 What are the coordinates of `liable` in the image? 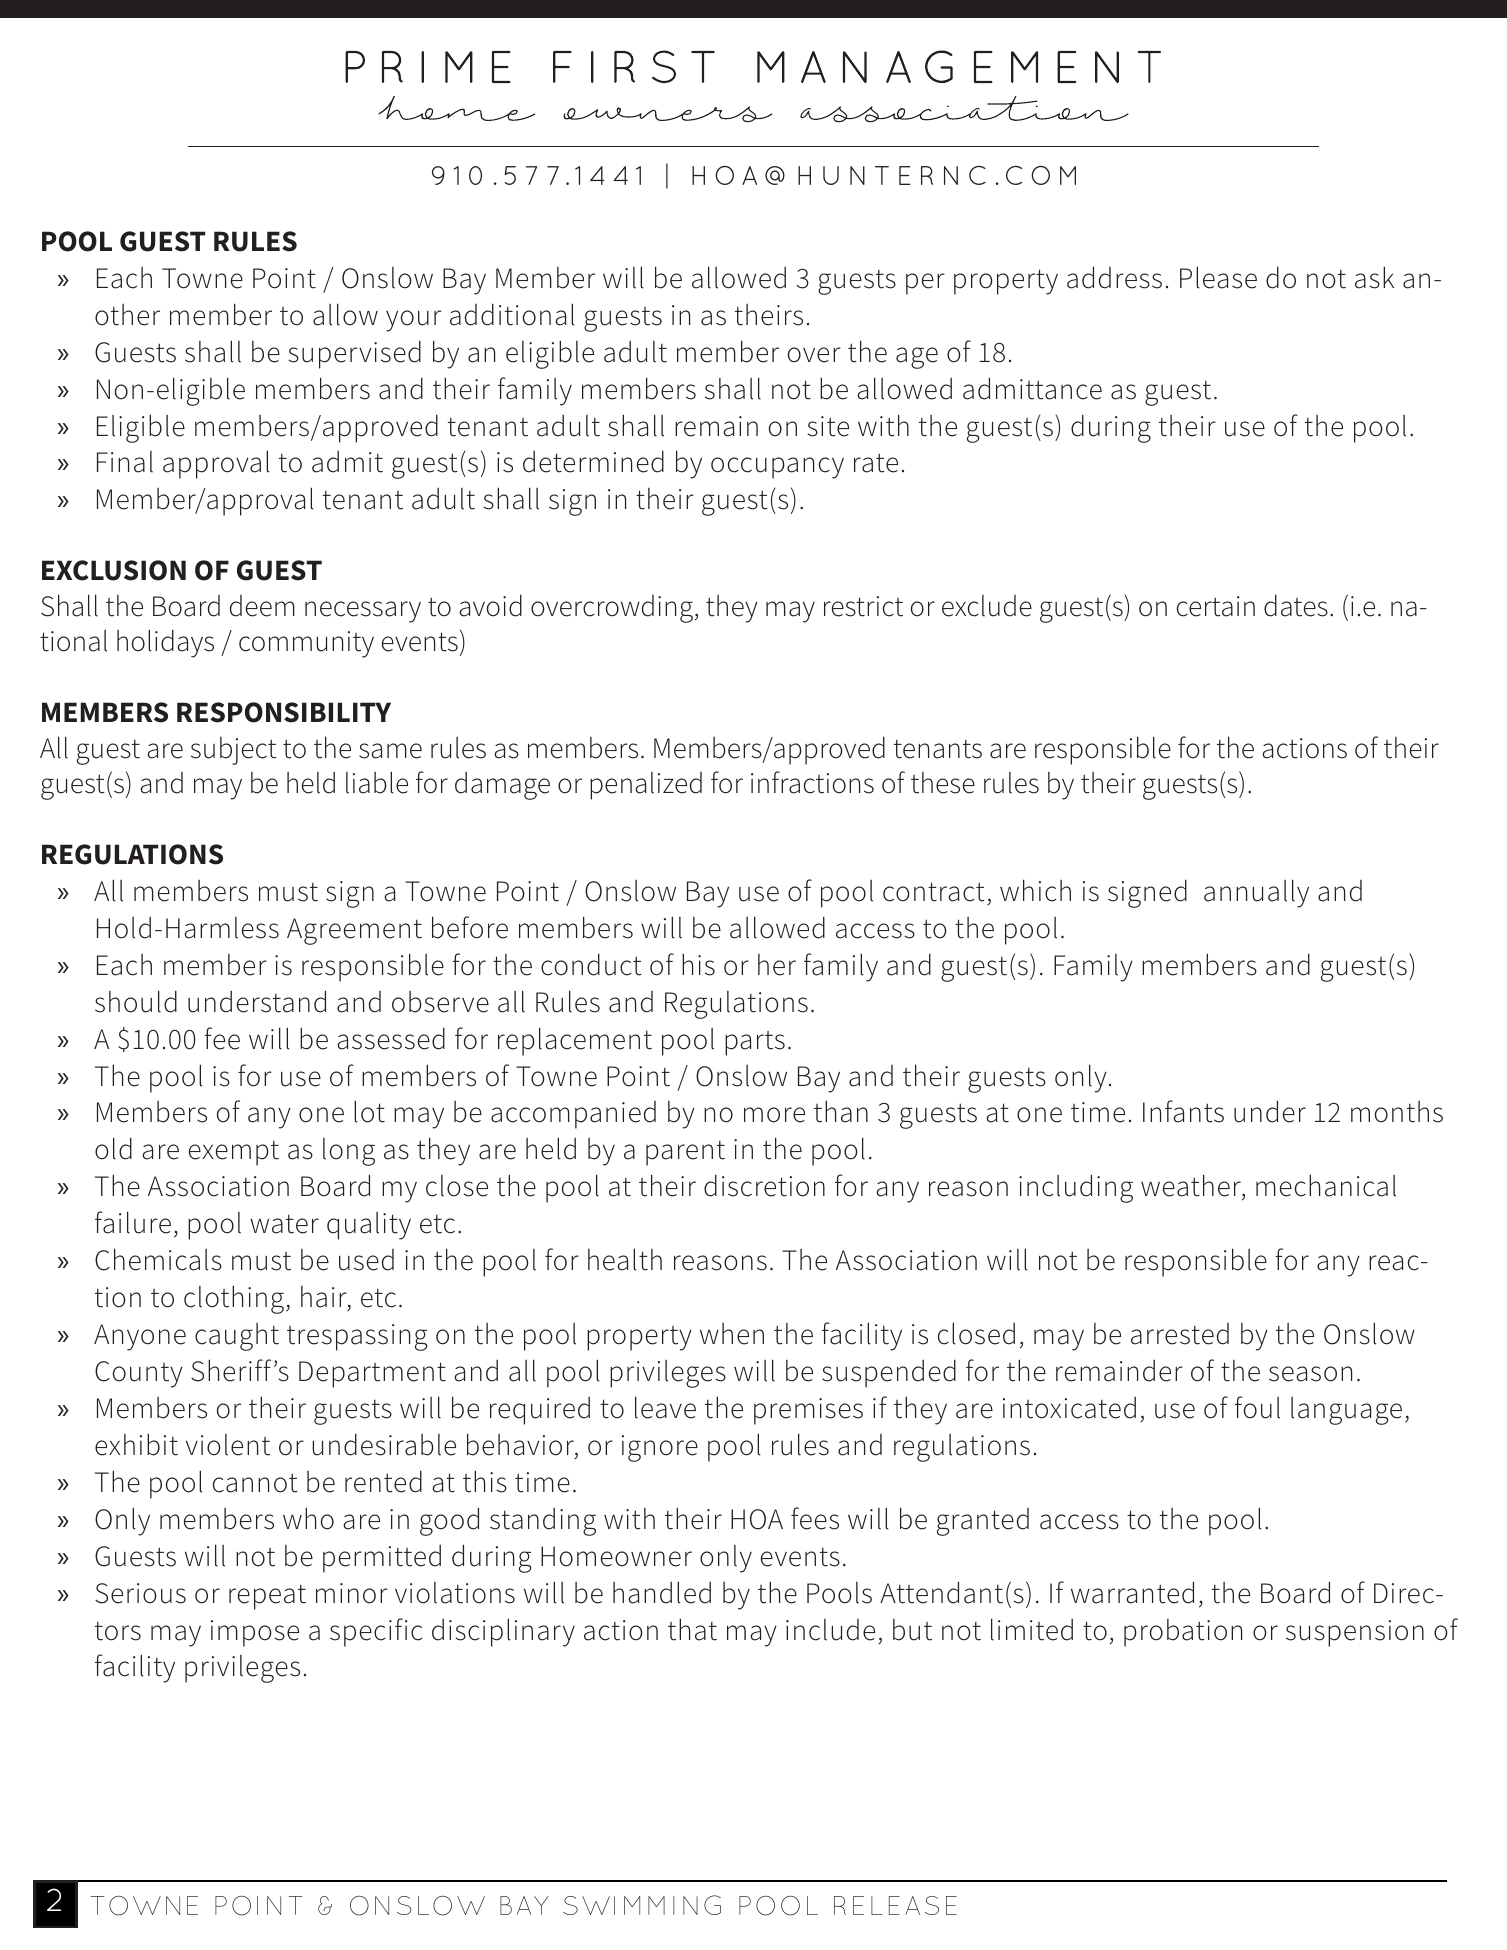 It's located at (377, 782).
